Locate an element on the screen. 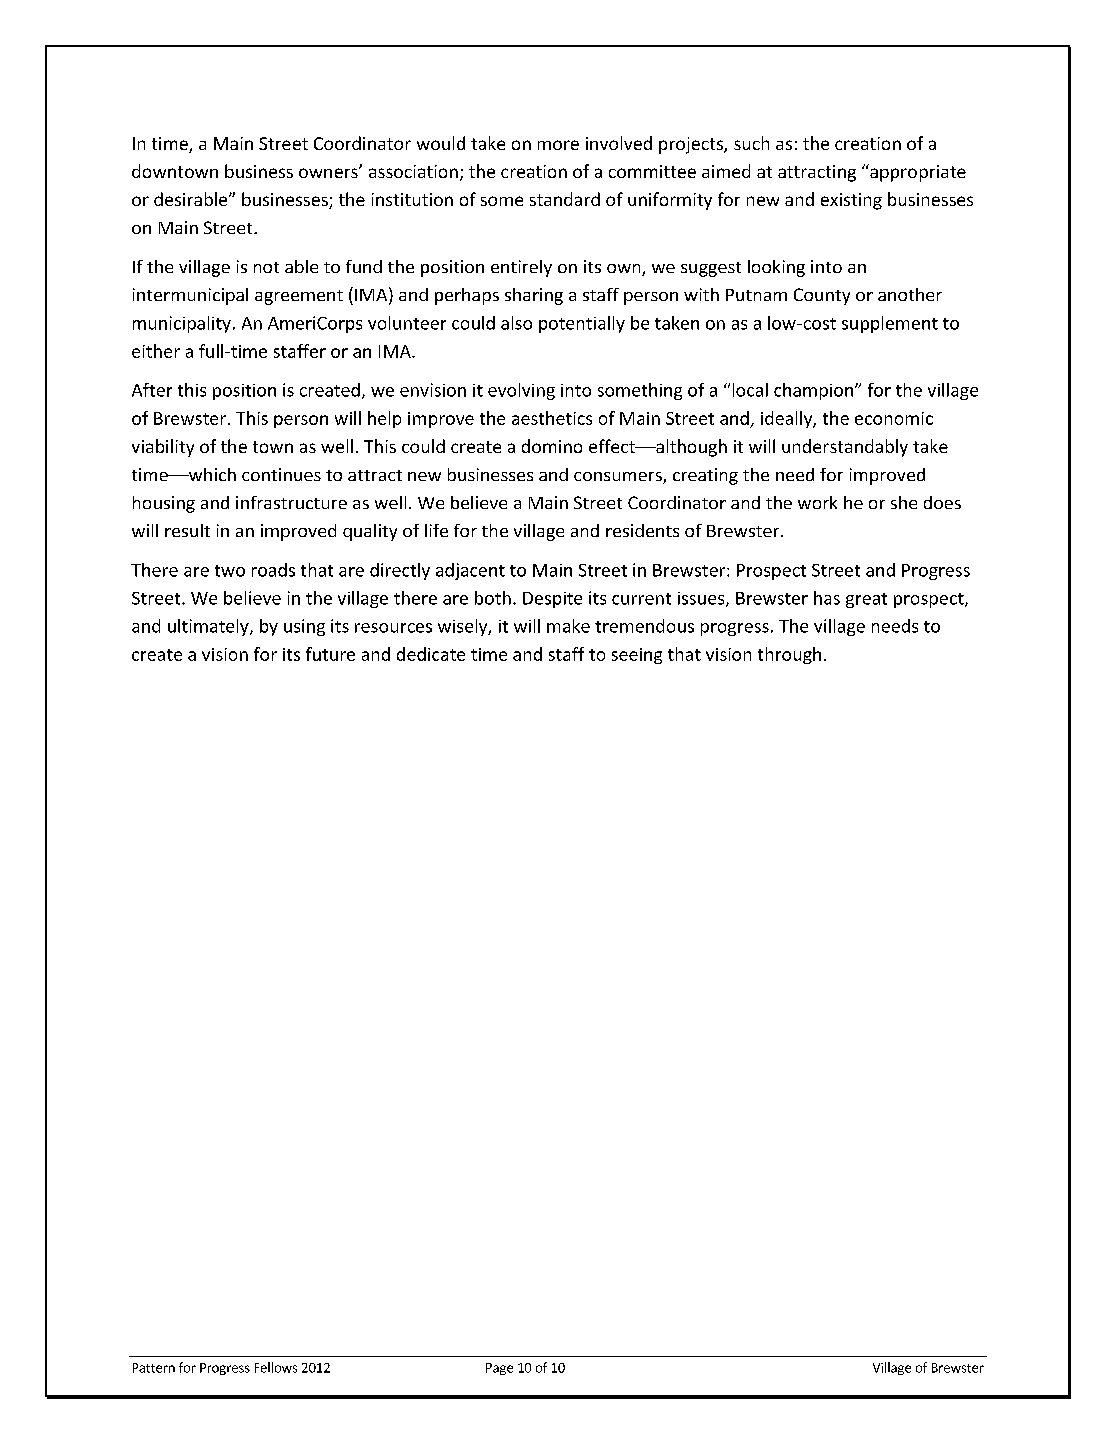 Image resolution: width=1115 pixels, height=1442 pixels. standard is located at coordinates (565, 199).
